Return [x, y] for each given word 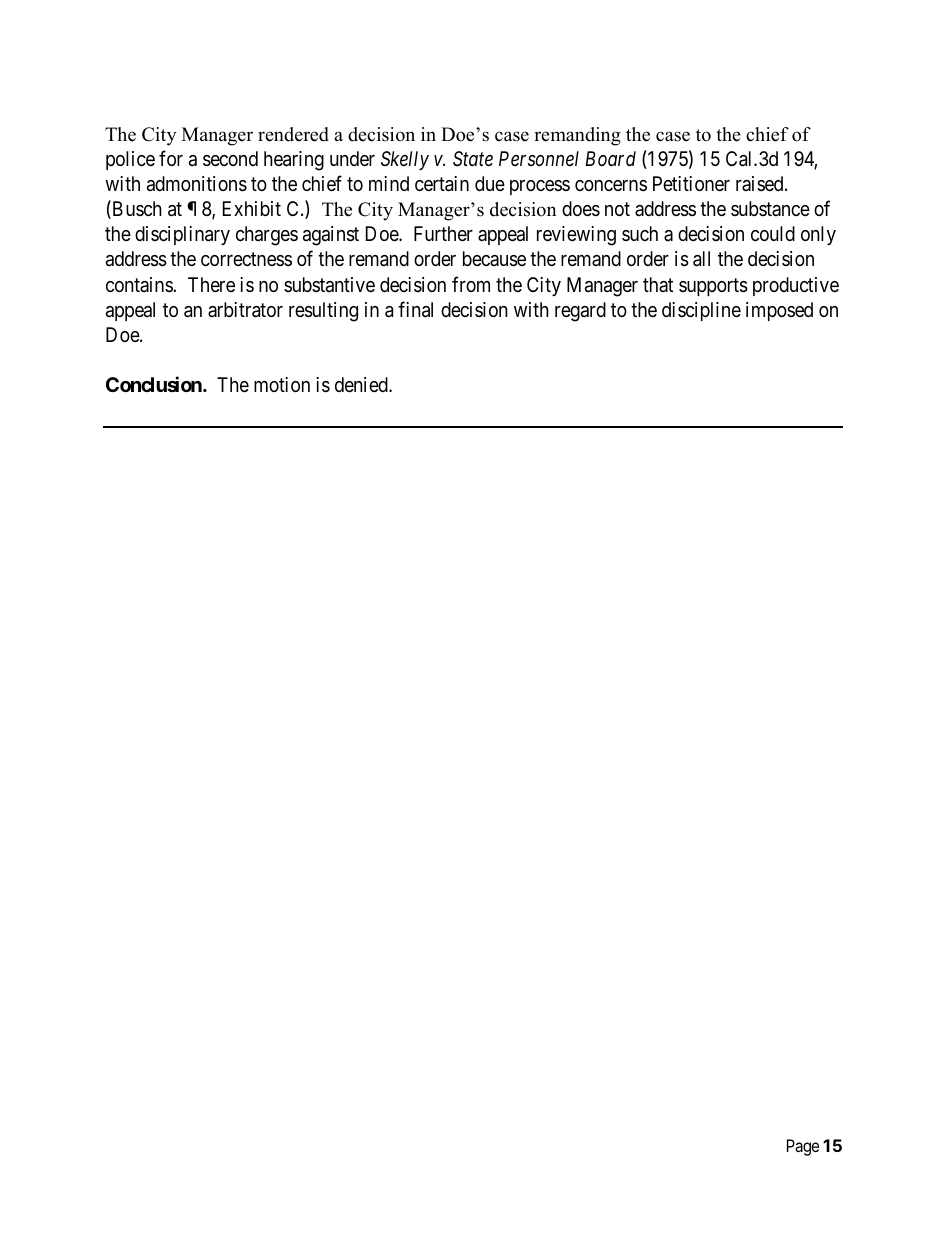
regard [580, 312]
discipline [701, 311]
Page [803, 1147]
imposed [779, 311]
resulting [323, 312]
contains [140, 284]
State [473, 158]
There [211, 284]
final [415, 309]
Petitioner [691, 183]
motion [282, 384]
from [471, 284]
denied [362, 384]
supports [713, 287]
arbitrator [245, 310]
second [230, 159]
